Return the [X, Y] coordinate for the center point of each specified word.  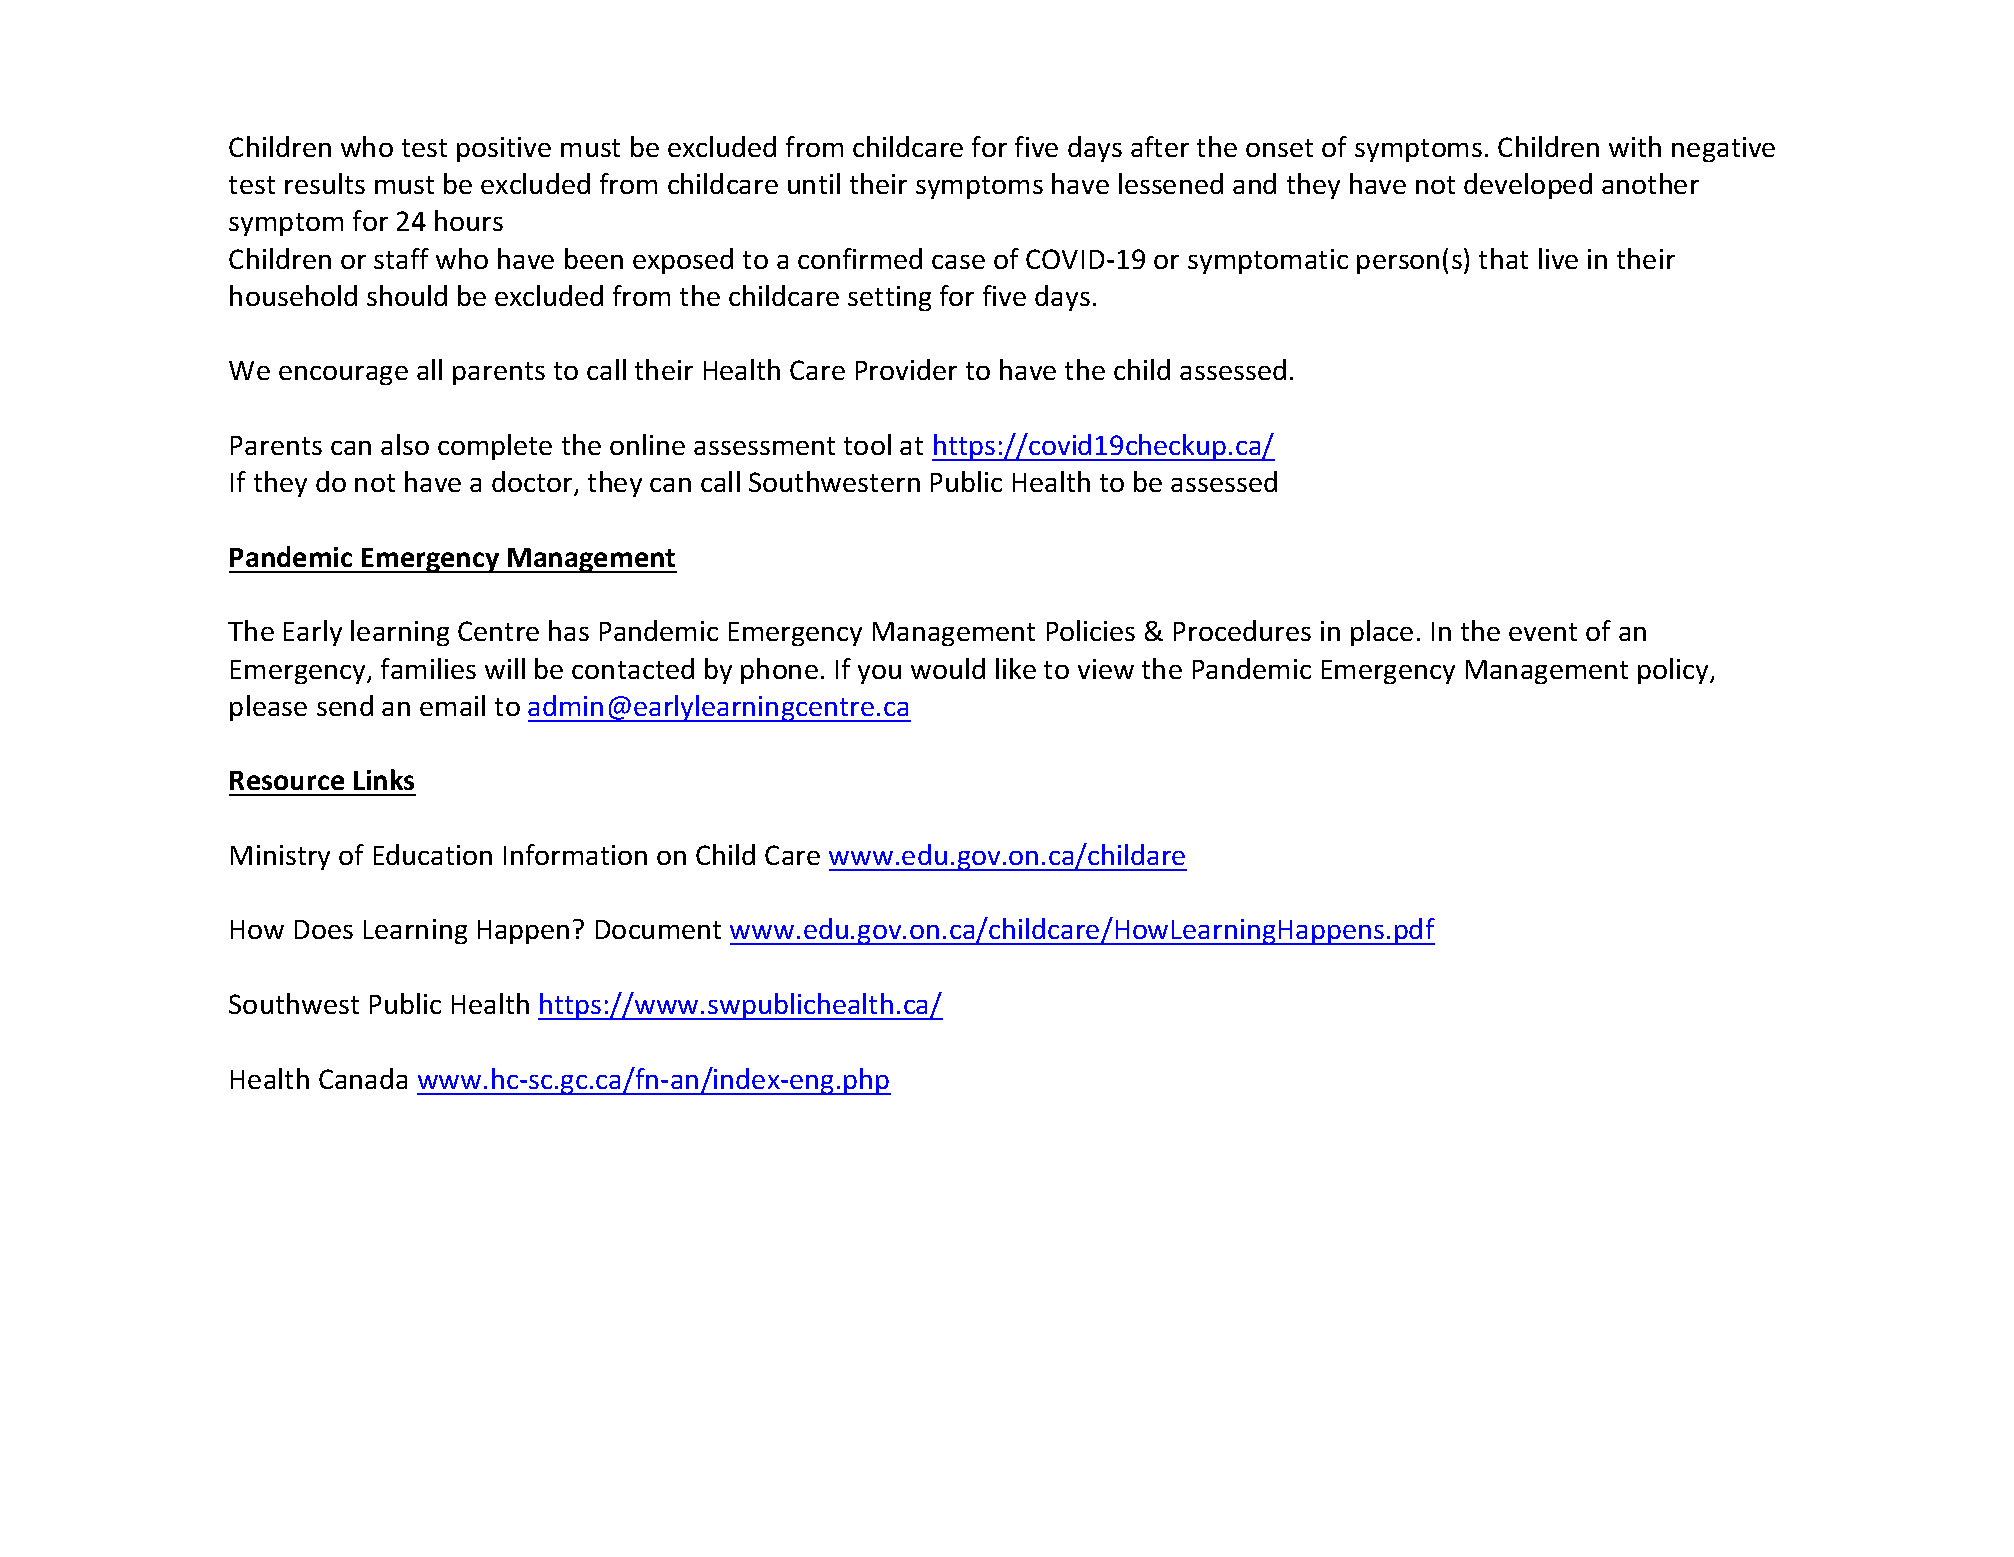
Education [433, 854]
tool [867, 444]
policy [1675, 671]
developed [1528, 186]
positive [504, 149]
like [1016, 668]
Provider [906, 369]
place [1382, 633]
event [1543, 632]
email [452, 705]
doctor [533, 483]
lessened [1171, 183]
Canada [363, 1078]
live [1558, 258]
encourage [343, 375]
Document [658, 929]
